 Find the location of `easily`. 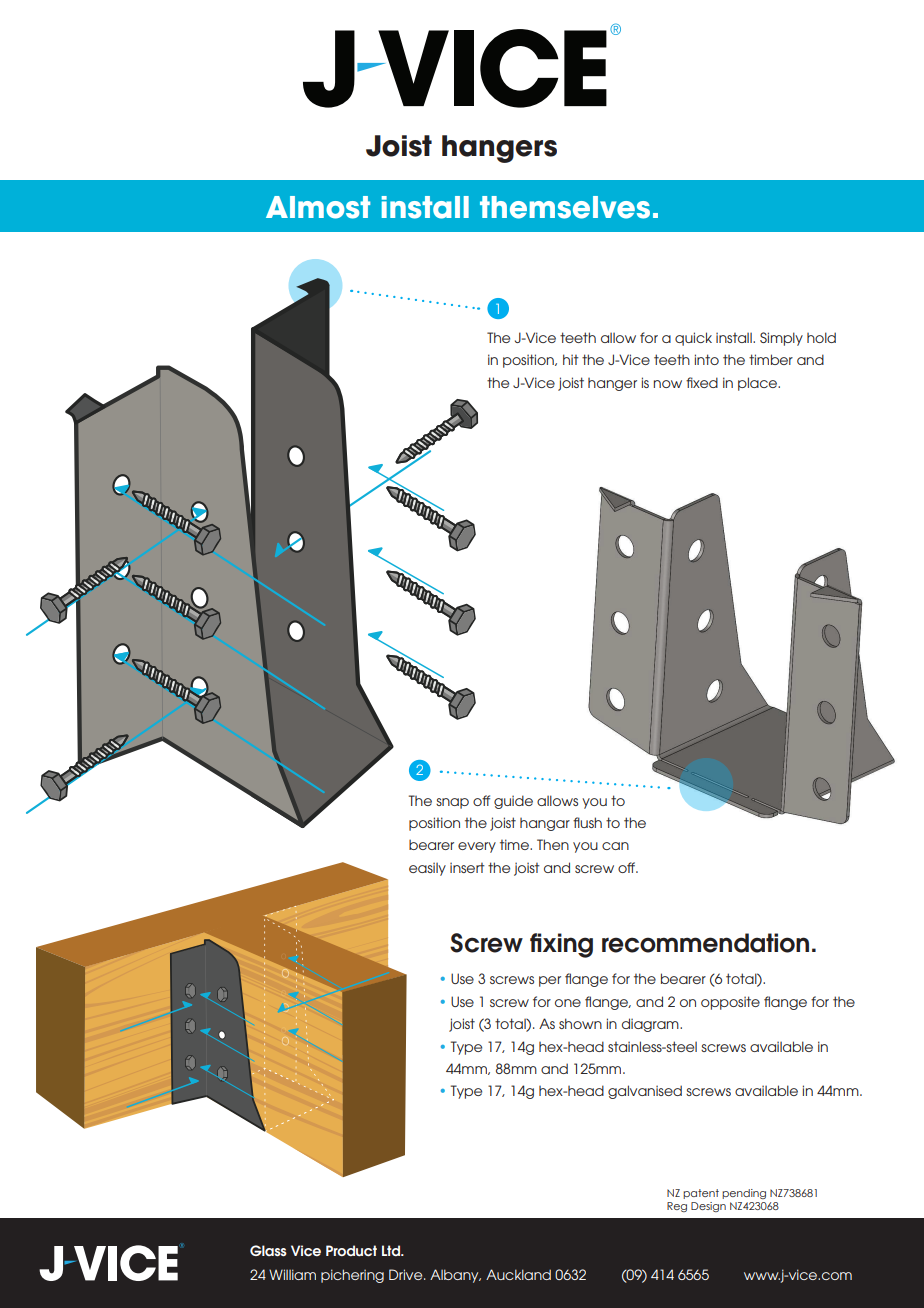

easily is located at coordinates (427, 869).
